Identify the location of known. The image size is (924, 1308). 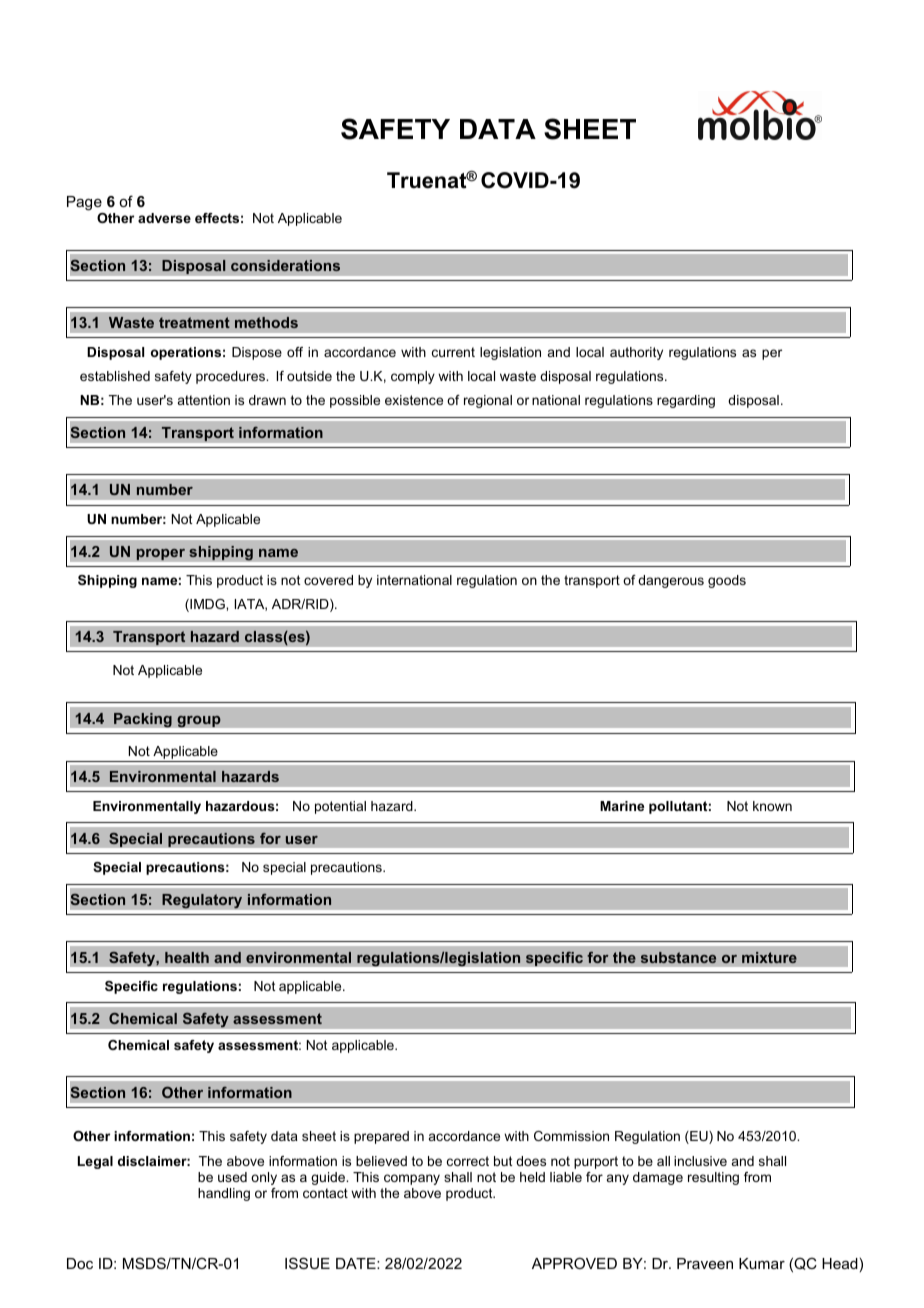
(772, 806).
